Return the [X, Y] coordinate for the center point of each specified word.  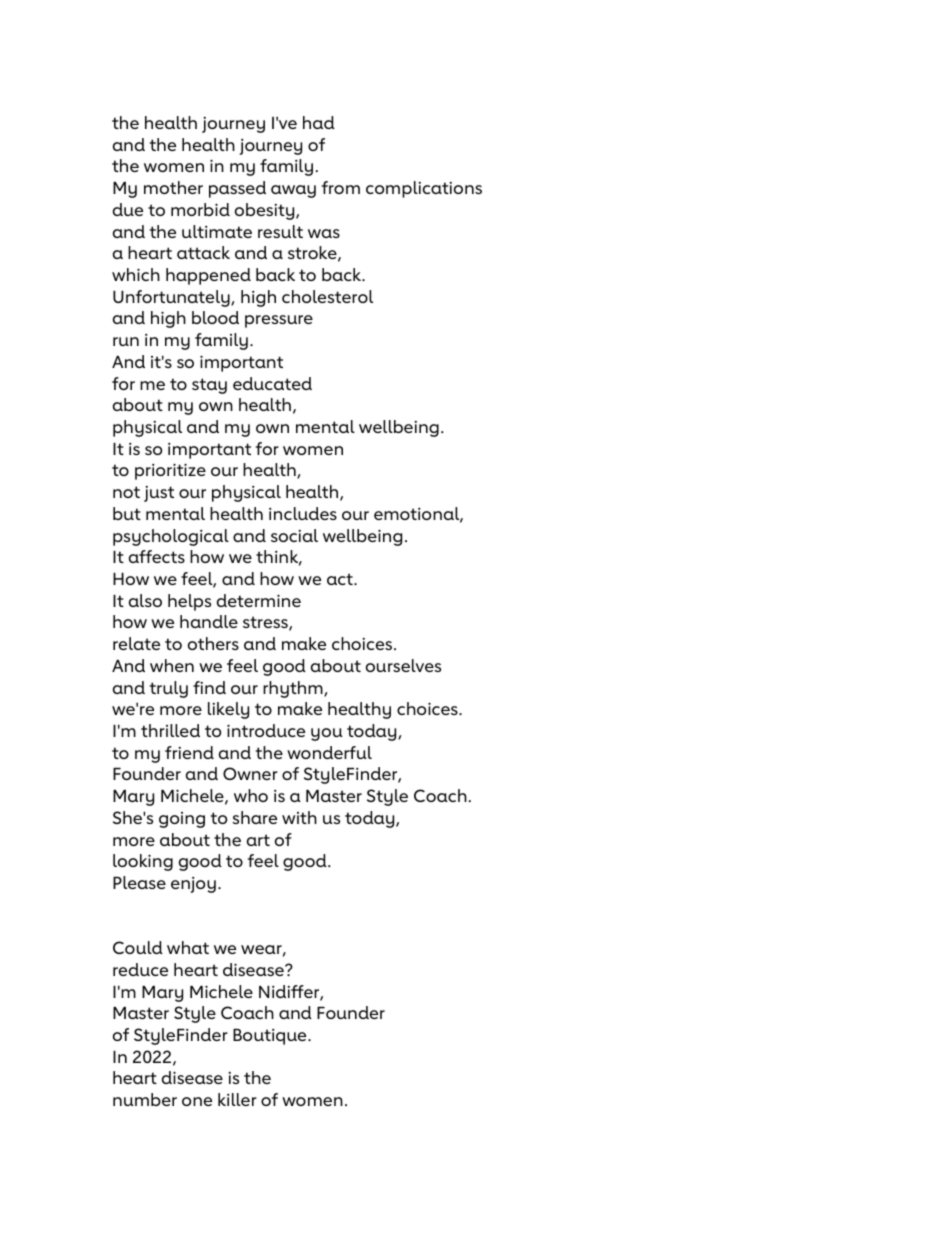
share [255, 817]
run [126, 341]
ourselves [403, 665]
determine [259, 600]
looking [143, 862]
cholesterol [327, 296]
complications [424, 189]
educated [272, 383]
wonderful [329, 752]
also [145, 600]
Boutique [271, 1037]
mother [173, 187]
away [293, 191]
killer [237, 1099]
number [145, 1099]
